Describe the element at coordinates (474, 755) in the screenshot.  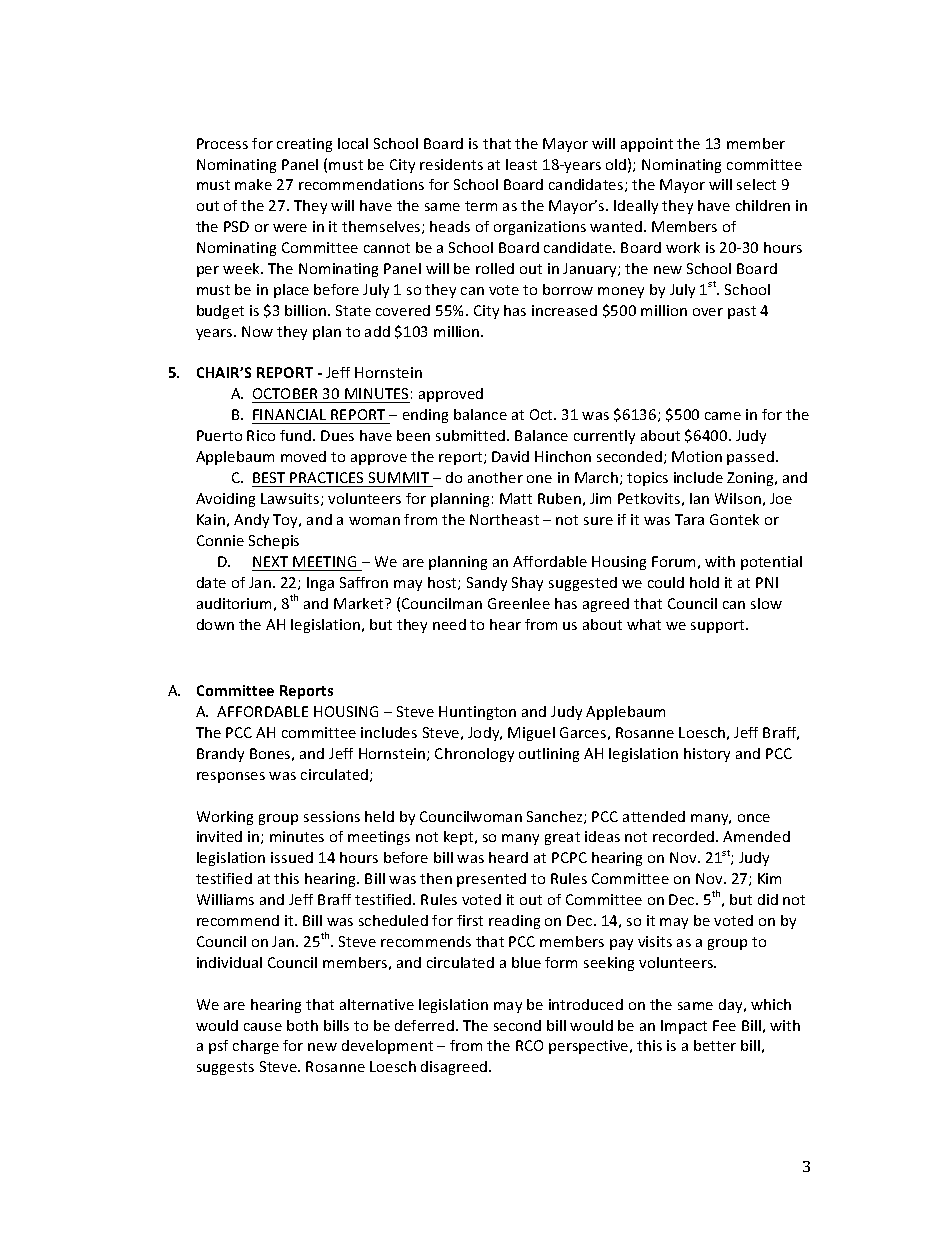
I see `Chronology` at that location.
